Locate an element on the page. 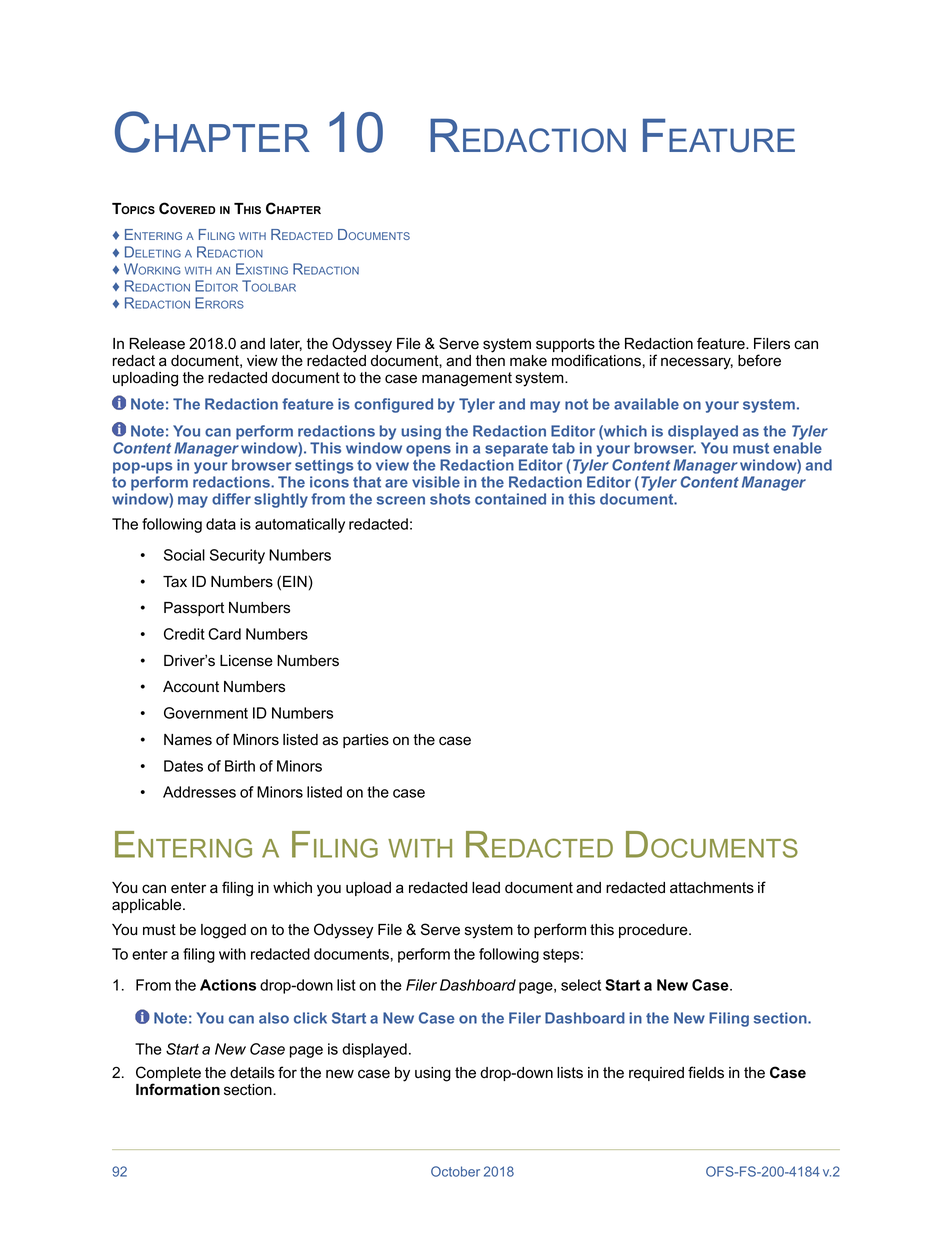 The height and width of the image is (1233, 952). Information is located at coordinates (178, 1089).
